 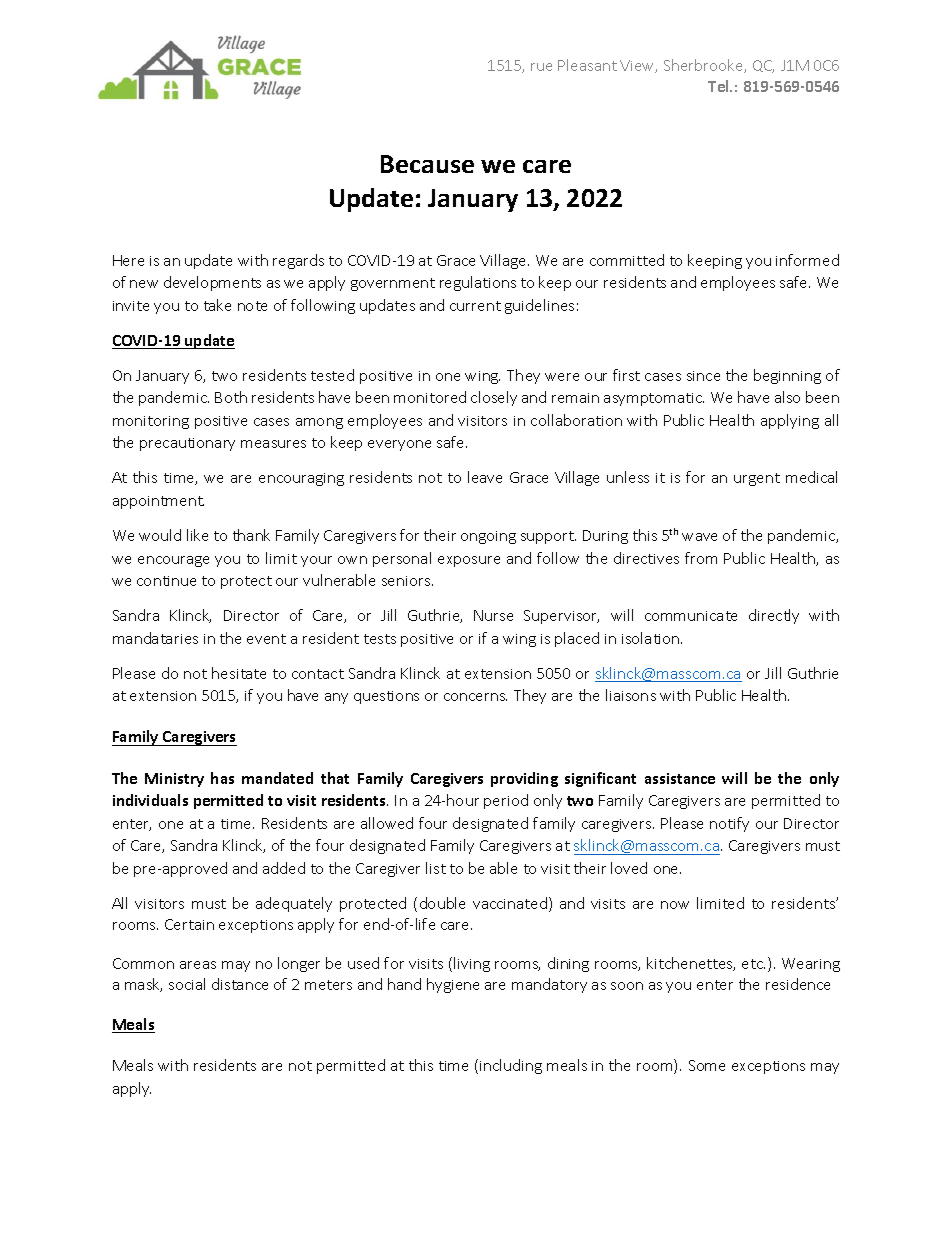 What do you see at coordinates (511, 1066) in the screenshot?
I see `including` at bounding box center [511, 1066].
